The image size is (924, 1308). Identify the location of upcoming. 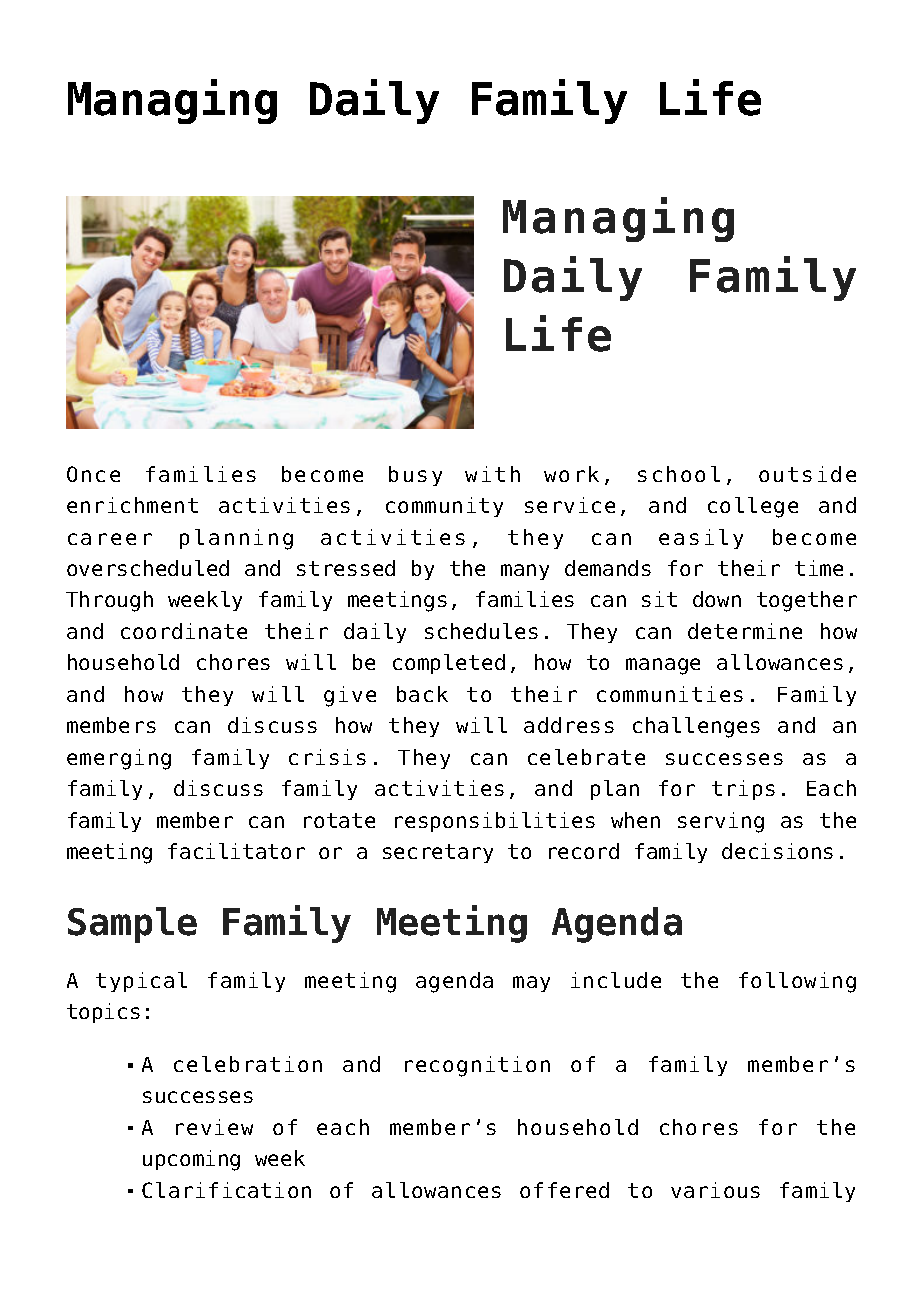
(191, 1160).
